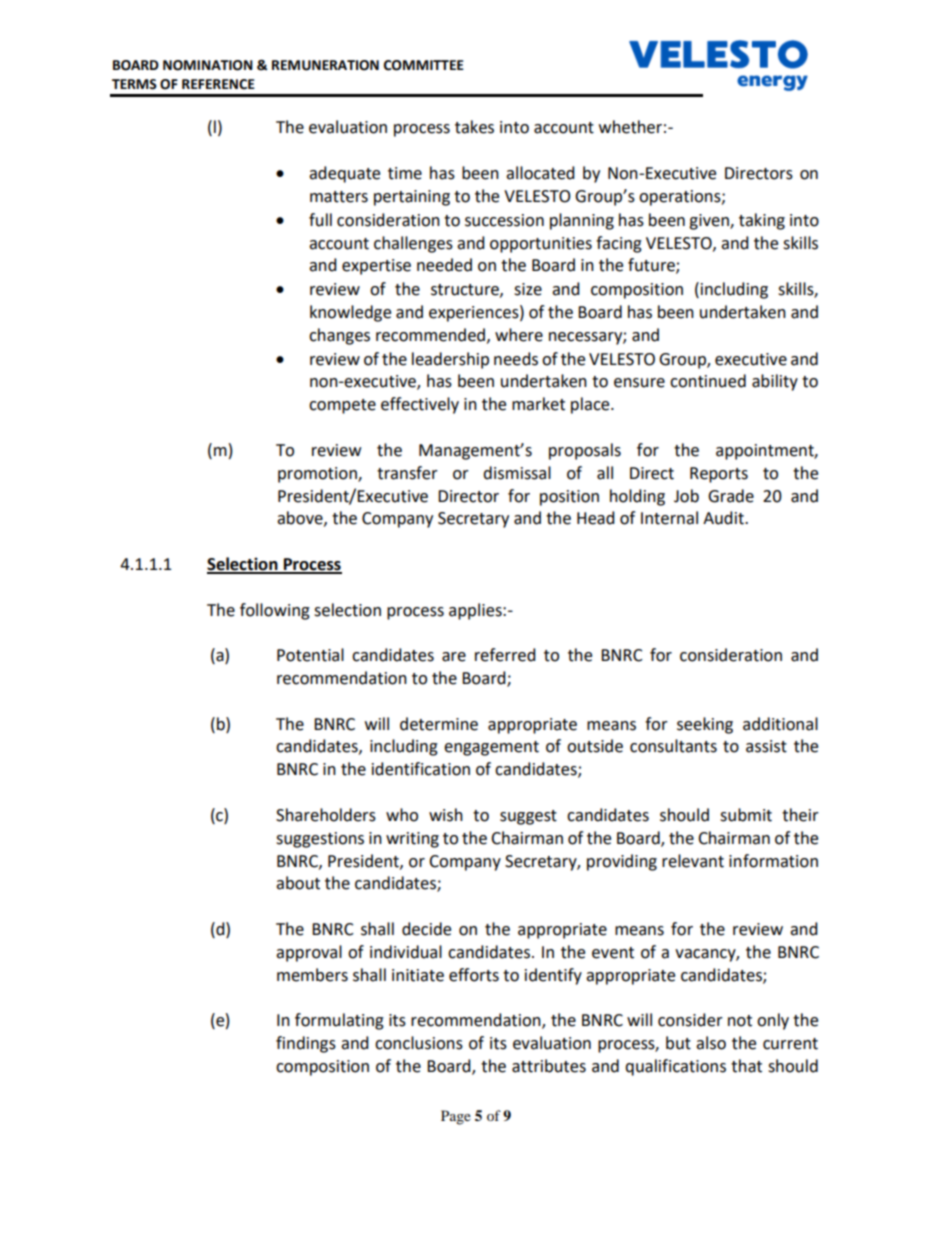 Image resolution: width=952 pixels, height=1233 pixels. What do you see at coordinates (298, 883) in the image?
I see `about` at bounding box center [298, 883].
